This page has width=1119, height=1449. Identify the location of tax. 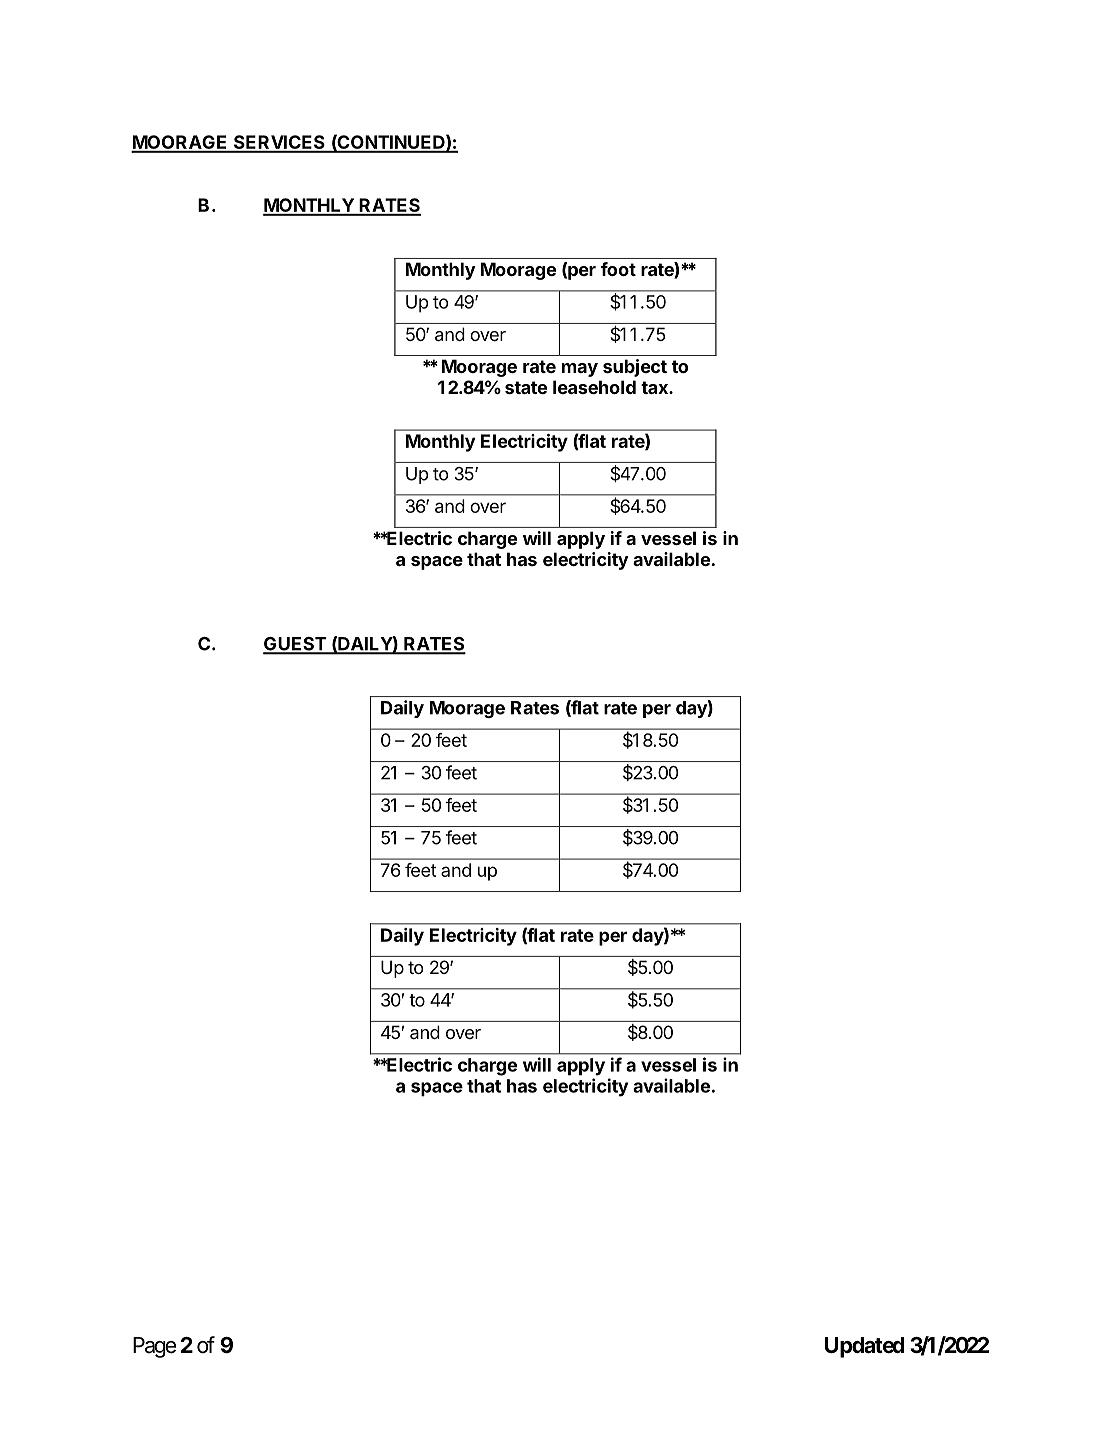
(655, 387).
